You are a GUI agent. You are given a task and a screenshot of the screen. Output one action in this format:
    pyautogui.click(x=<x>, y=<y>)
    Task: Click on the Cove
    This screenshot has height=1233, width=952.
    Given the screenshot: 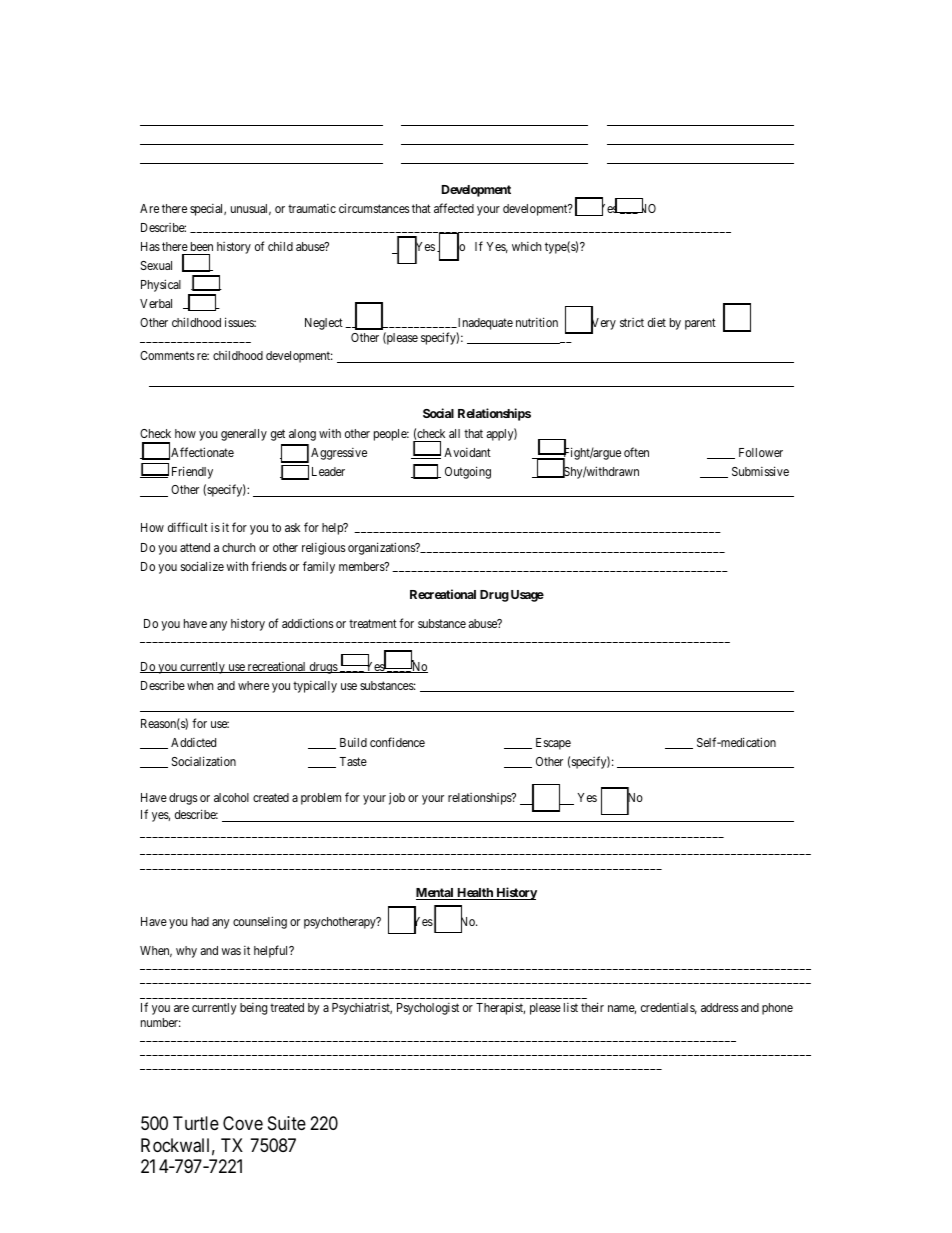 What is the action you would take?
    pyautogui.click(x=243, y=1123)
